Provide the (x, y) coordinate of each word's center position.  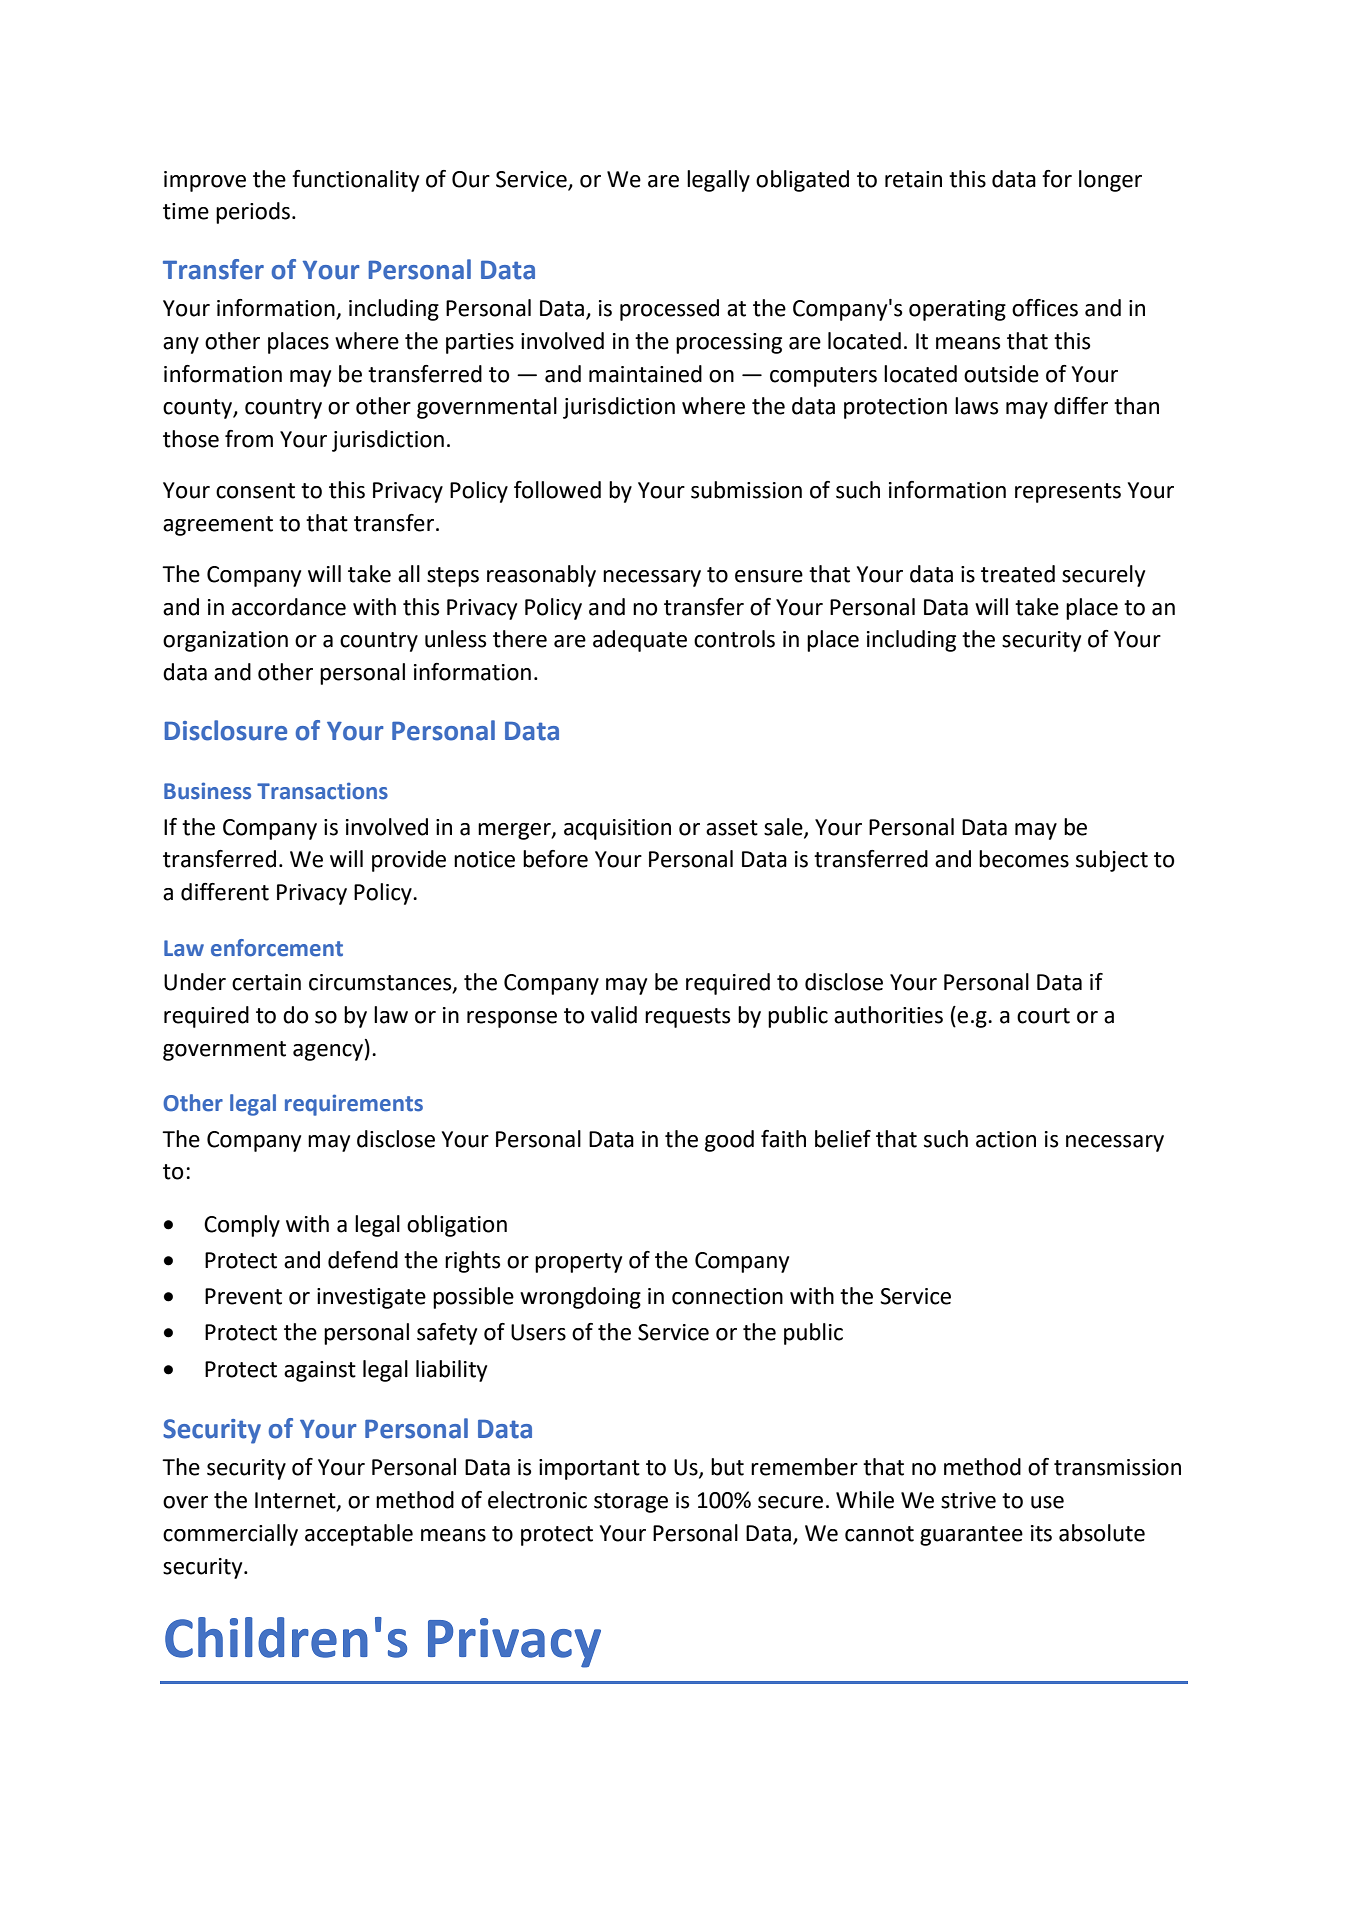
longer (1110, 181)
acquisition (617, 829)
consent (255, 491)
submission (746, 490)
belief (843, 1139)
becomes (1024, 859)
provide (409, 861)
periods (253, 213)
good (729, 1141)
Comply (242, 1226)
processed (669, 310)
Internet (296, 1501)
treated (1018, 574)
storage (631, 1503)
